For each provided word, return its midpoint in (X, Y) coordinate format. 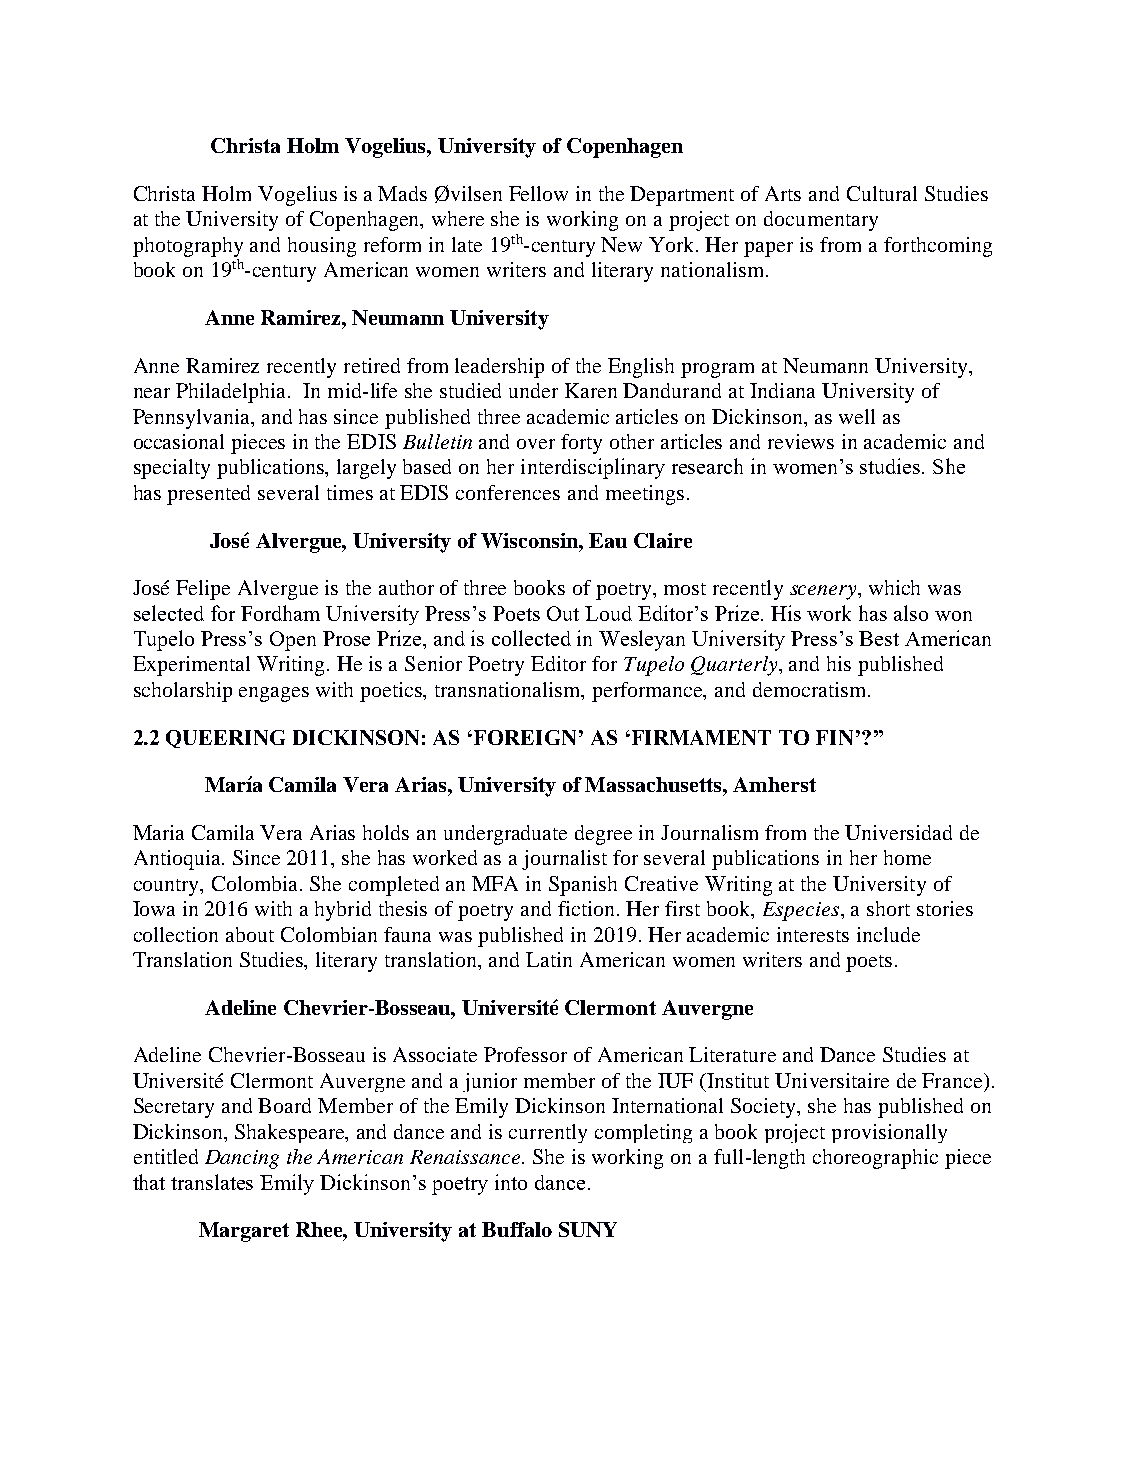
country (168, 887)
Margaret (244, 1232)
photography (188, 247)
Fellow (538, 193)
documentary (821, 221)
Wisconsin (531, 540)
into (511, 1182)
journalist (564, 860)
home (907, 857)
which (894, 587)
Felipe (203, 590)
